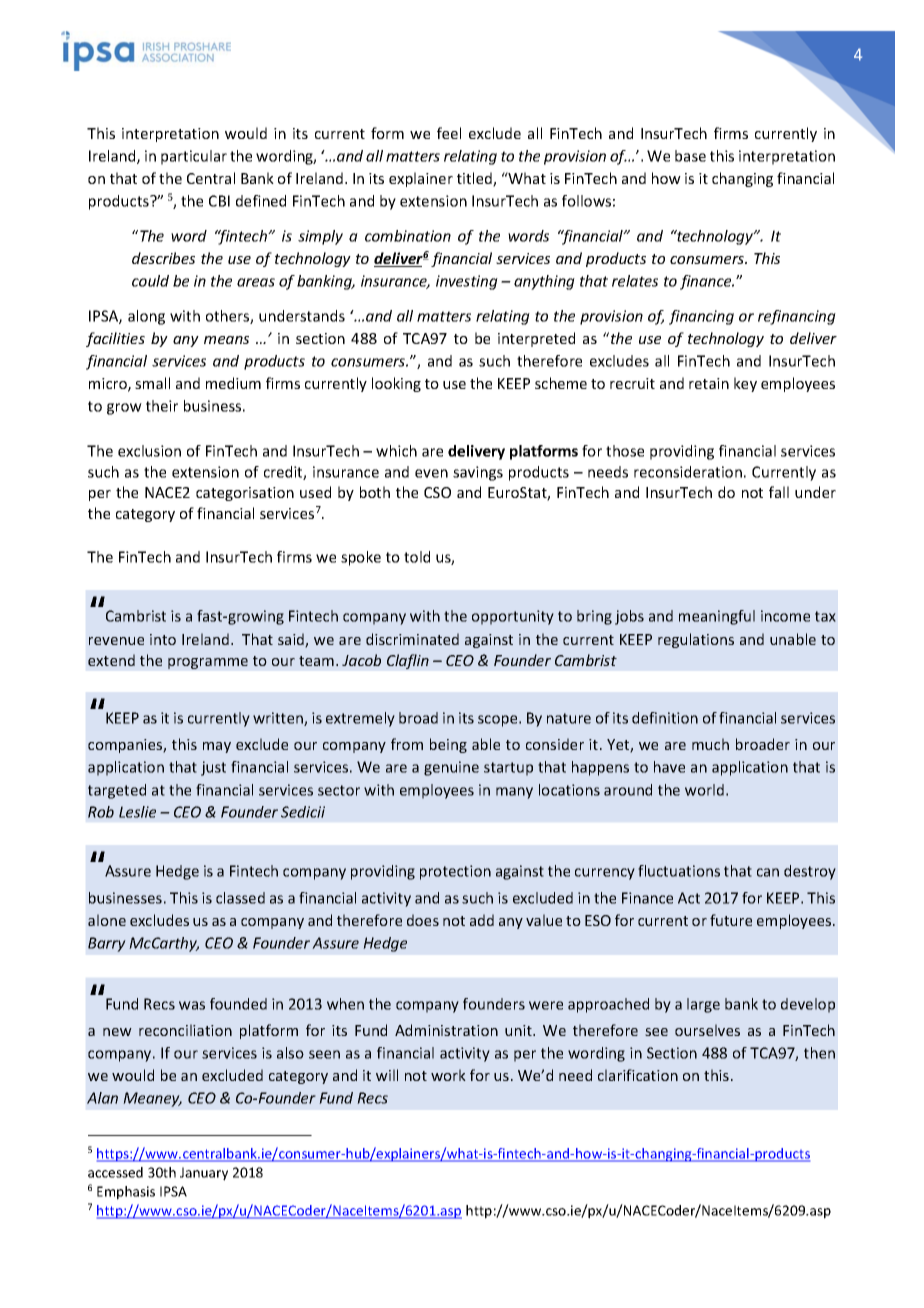 The image size is (924, 1308). What do you see at coordinates (690, 156) in the document?
I see `base` at bounding box center [690, 156].
